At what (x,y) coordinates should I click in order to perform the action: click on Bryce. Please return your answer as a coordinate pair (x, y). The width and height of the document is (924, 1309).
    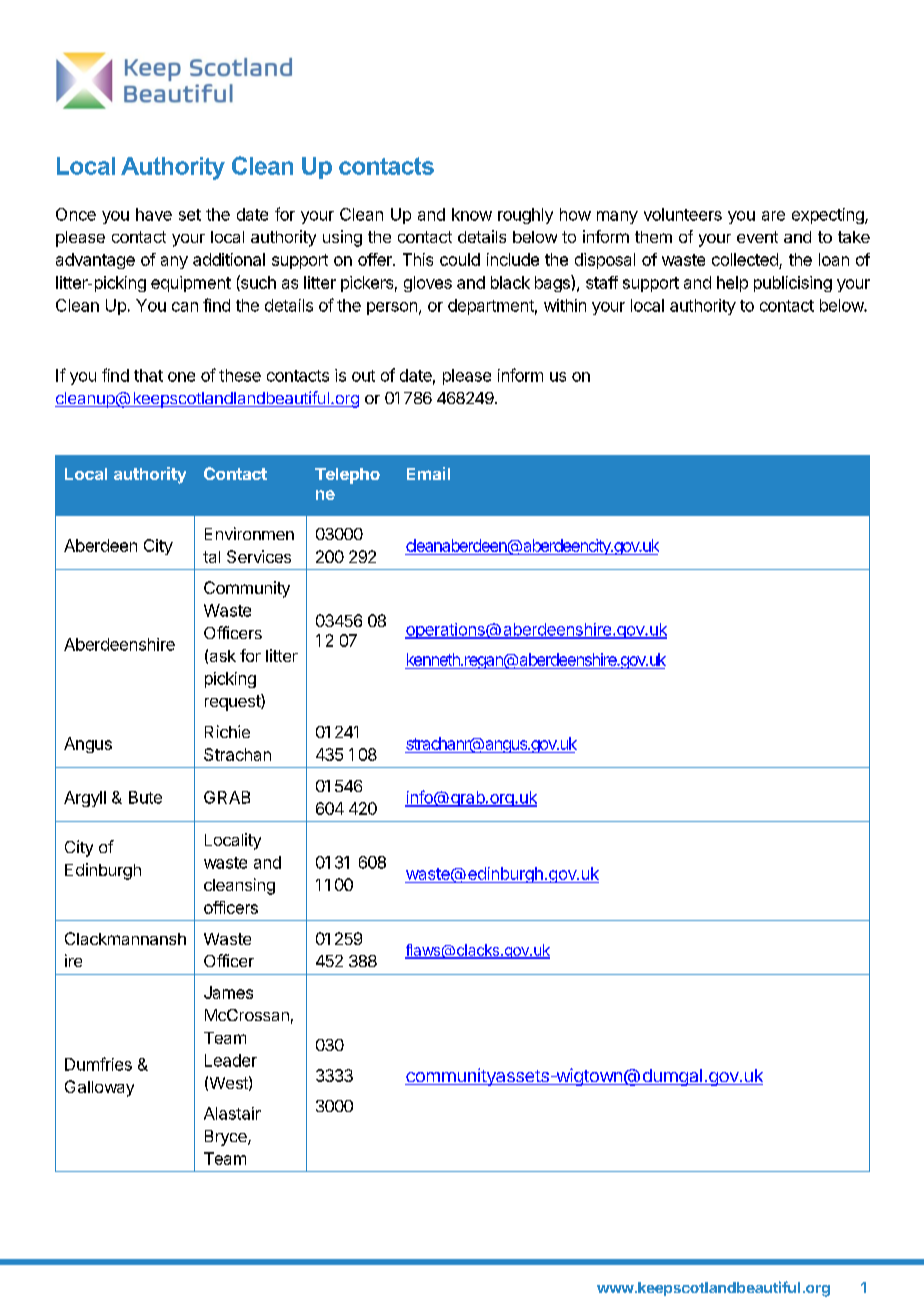
    Looking at the image, I should click on (227, 1138).
